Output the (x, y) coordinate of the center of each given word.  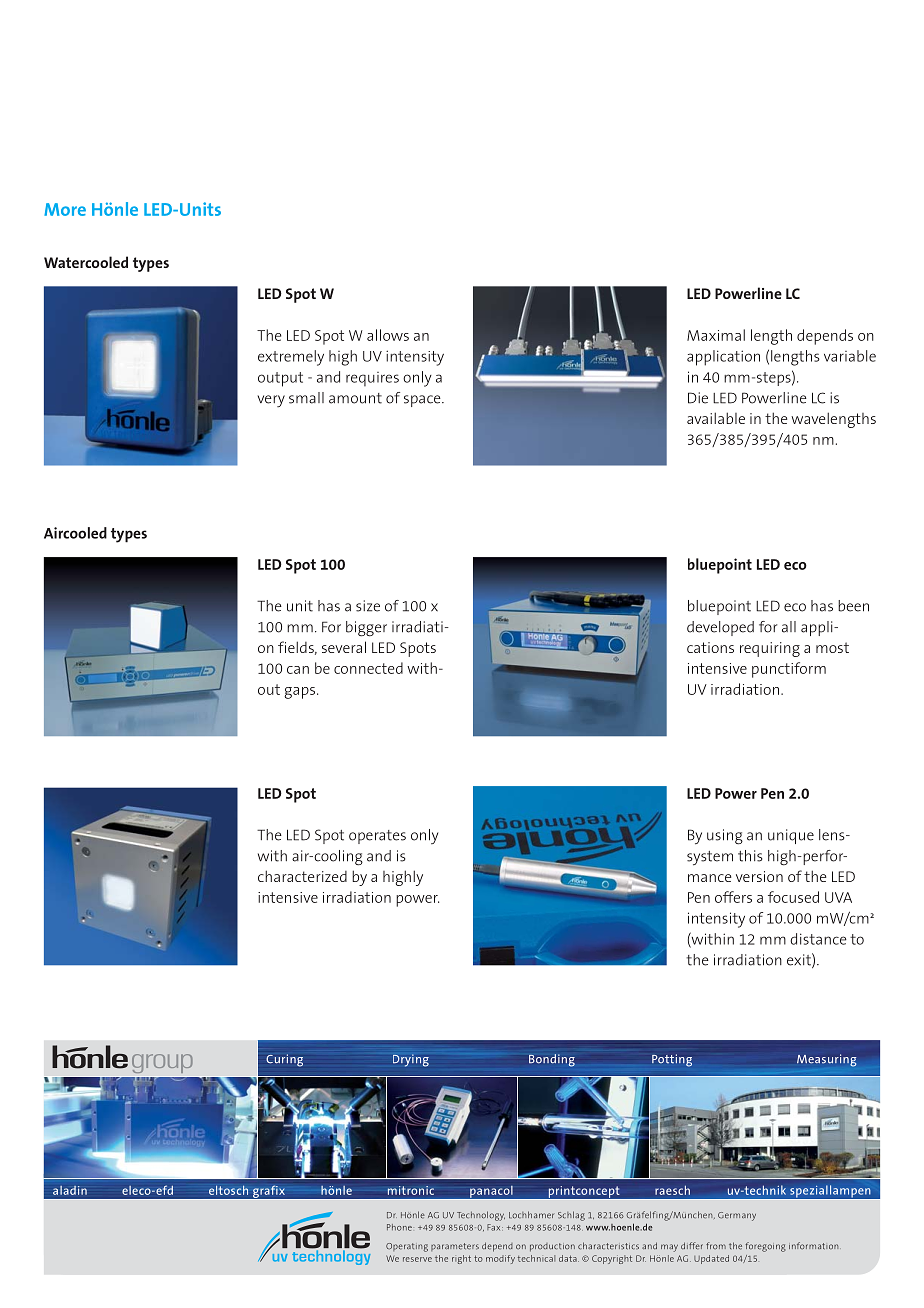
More (65, 209)
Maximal (716, 335)
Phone (399, 1227)
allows (388, 335)
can (298, 670)
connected (368, 668)
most (832, 647)
